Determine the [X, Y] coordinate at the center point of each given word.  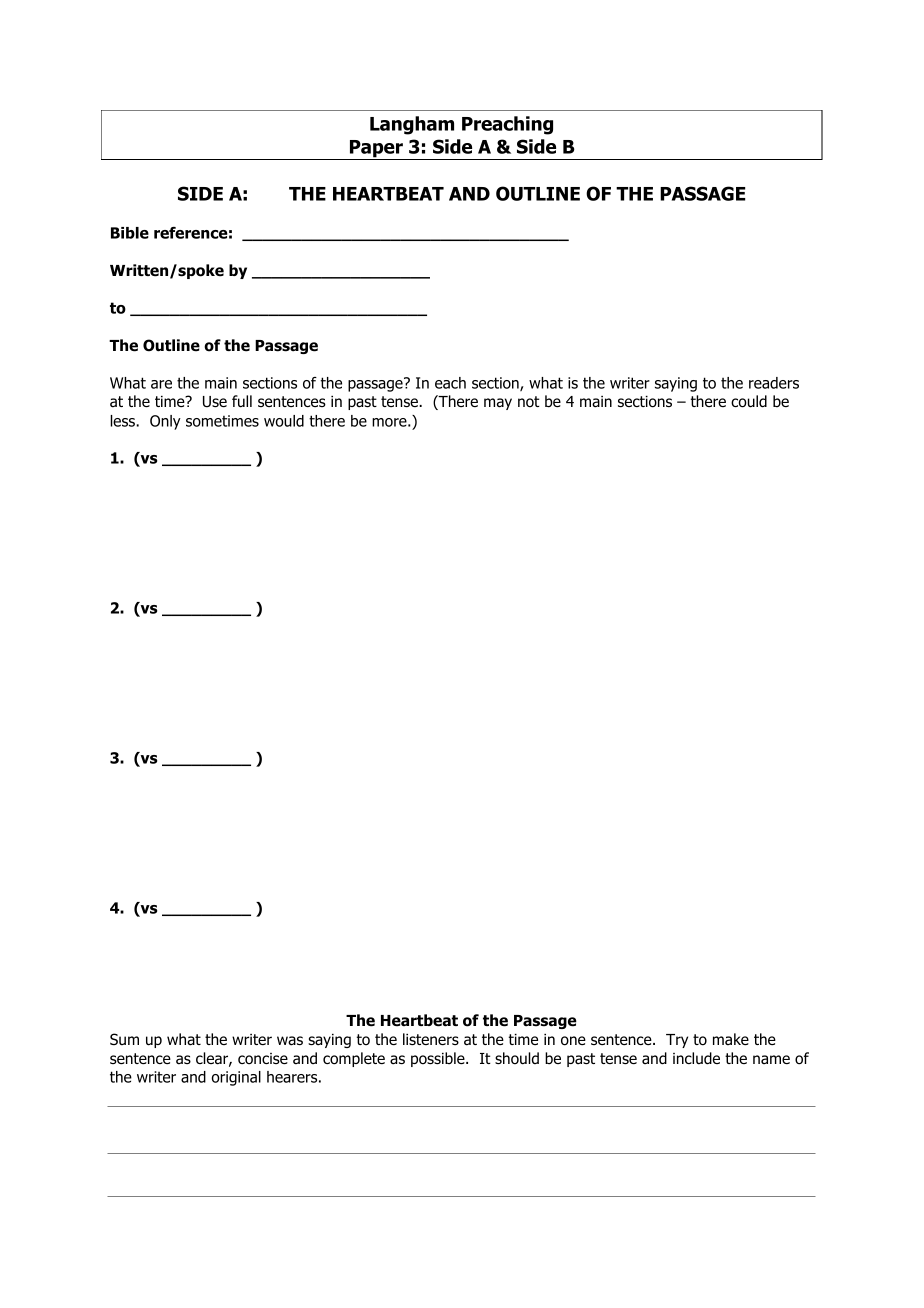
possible [439, 1059]
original [236, 1078]
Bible [130, 233]
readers [774, 383]
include [696, 1058]
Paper [376, 150]
